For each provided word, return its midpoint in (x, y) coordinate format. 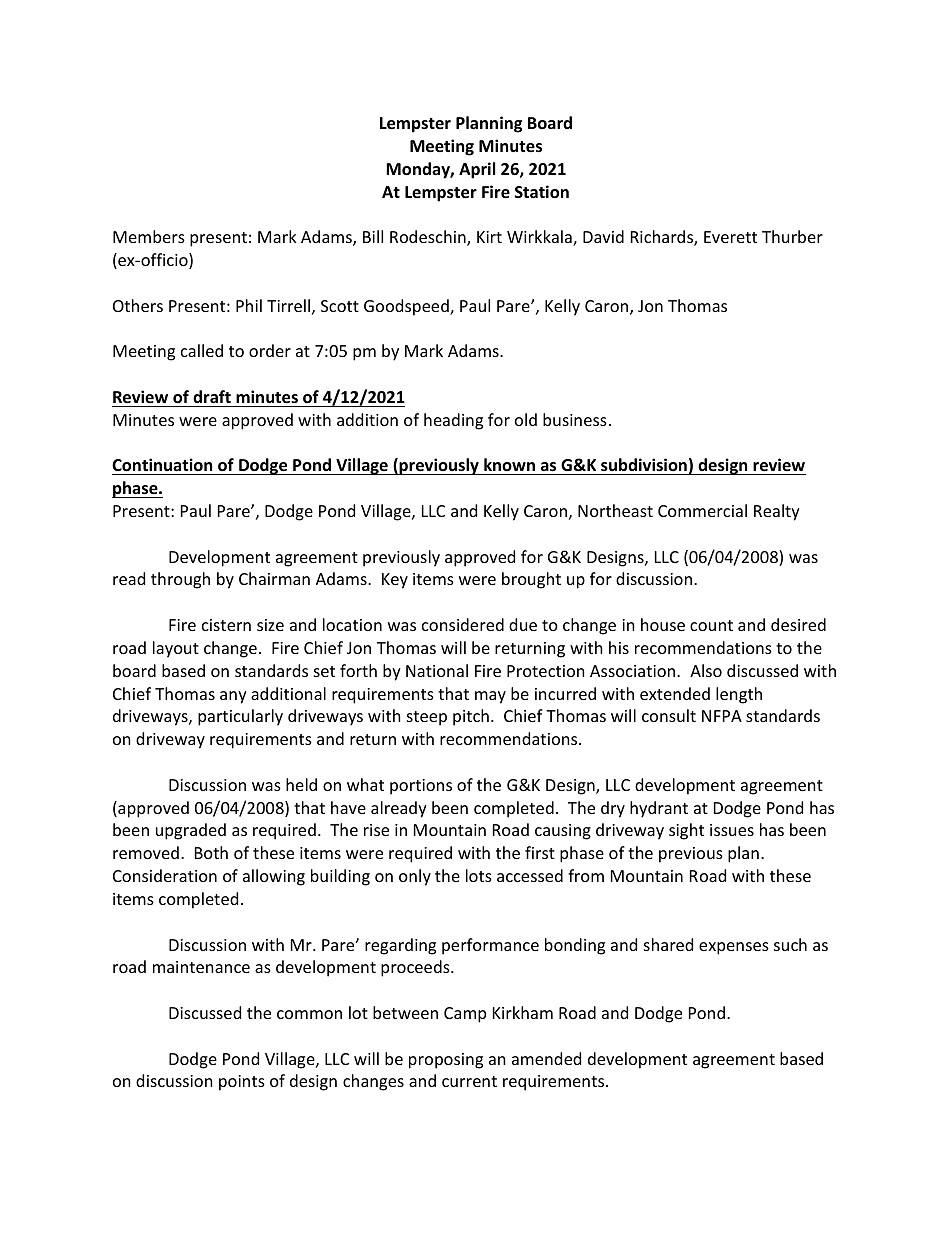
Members (149, 236)
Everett (730, 237)
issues (732, 830)
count (711, 625)
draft (212, 396)
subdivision (644, 466)
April (477, 170)
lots (479, 875)
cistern (226, 625)
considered (463, 624)
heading (453, 421)
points (242, 1083)
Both (211, 852)
